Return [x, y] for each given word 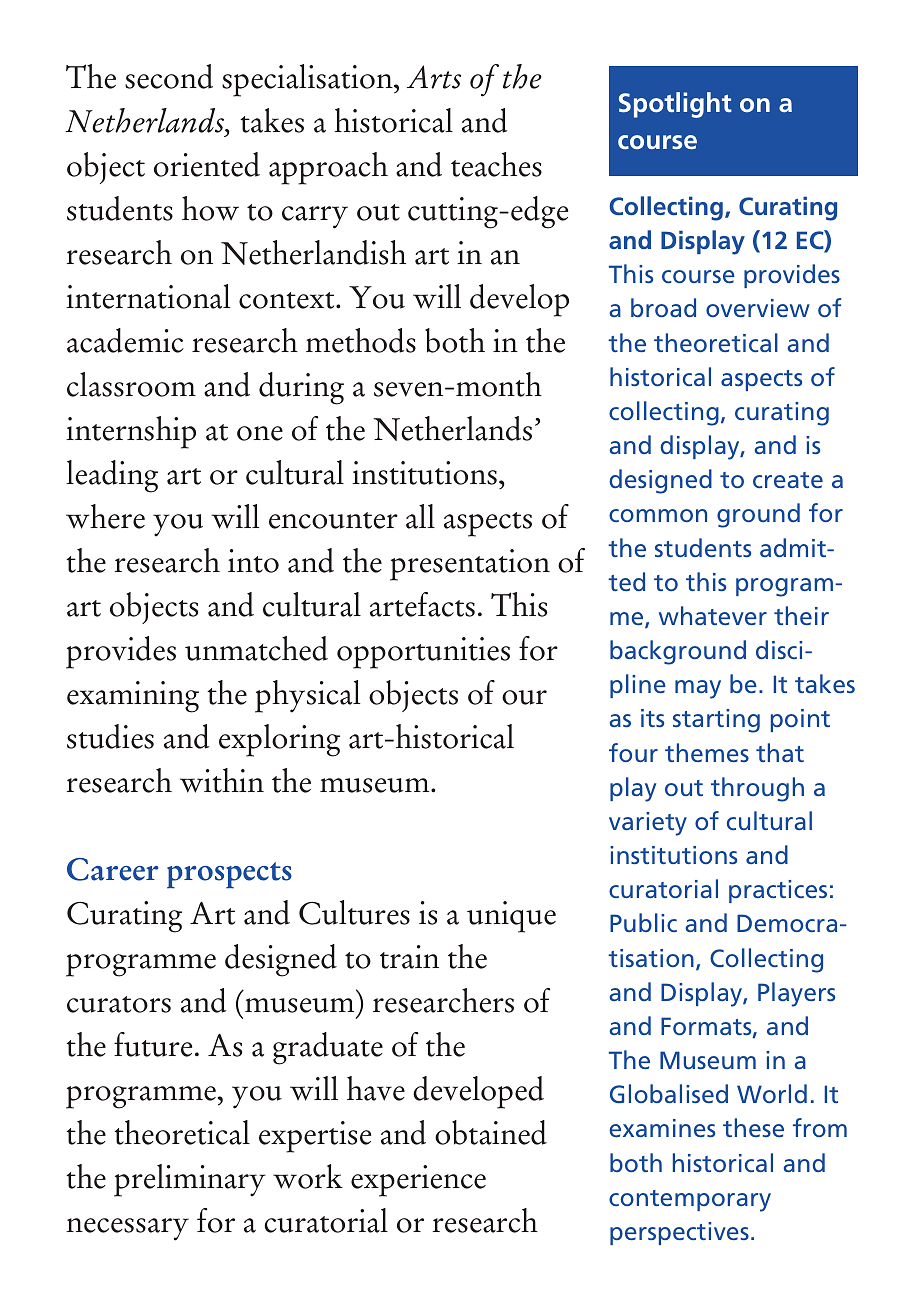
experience [418, 1181]
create [788, 480]
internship [131, 432]
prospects [229, 875]
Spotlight [675, 105]
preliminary [190, 1180]
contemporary [690, 1201]
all [420, 516]
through [757, 789]
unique [511, 917]
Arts [434, 77]
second [169, 76]
